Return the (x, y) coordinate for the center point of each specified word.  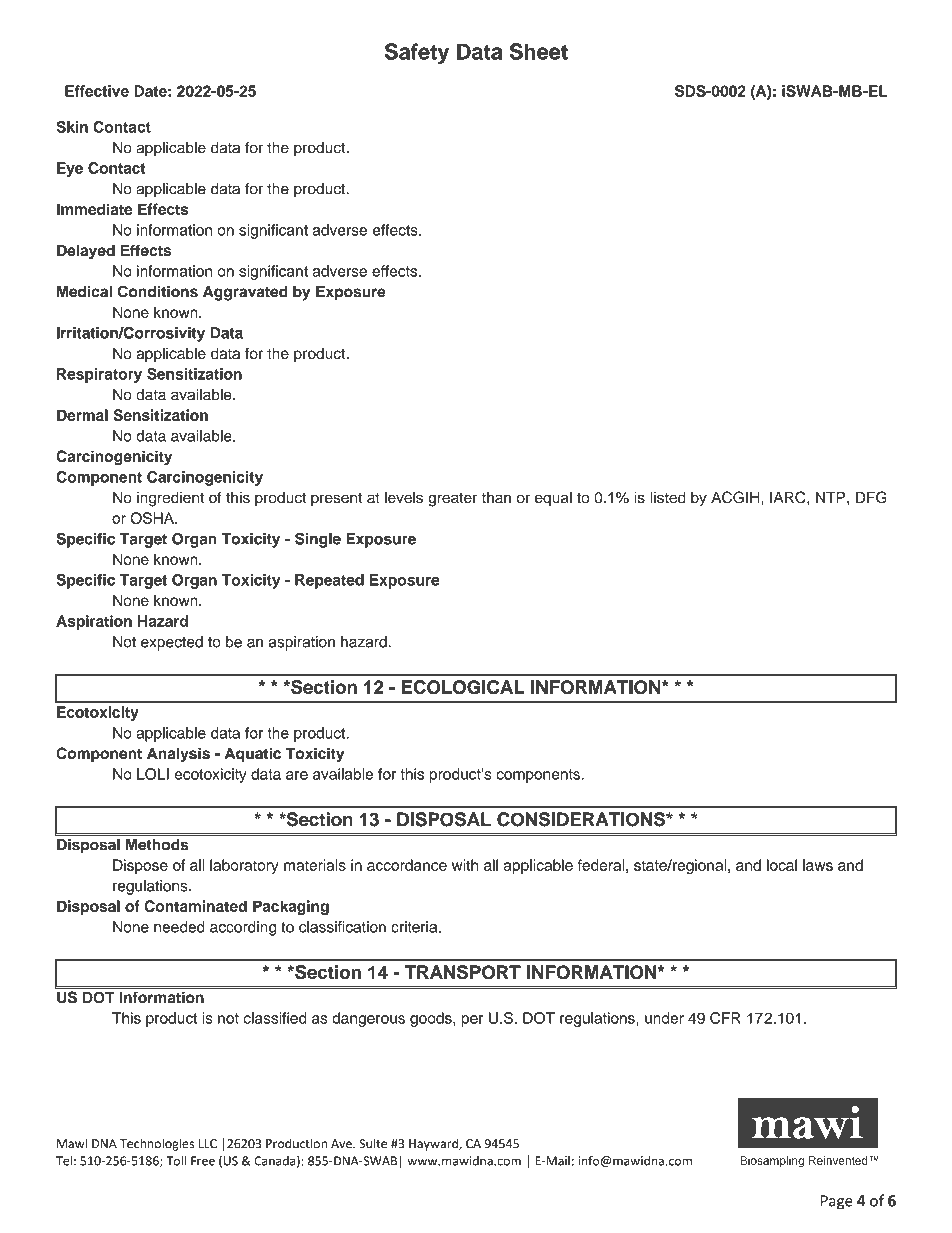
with (465, 865)
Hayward (434, 1144)
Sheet (539, 51)
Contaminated (195, 906)
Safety (417, 53)
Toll (176, 1160)
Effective (97, 91)
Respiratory (99, 375)
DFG (871, 497)
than (496, 498)
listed (668, 497)
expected (172, 643)
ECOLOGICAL (463, 687)
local (782, 865)
